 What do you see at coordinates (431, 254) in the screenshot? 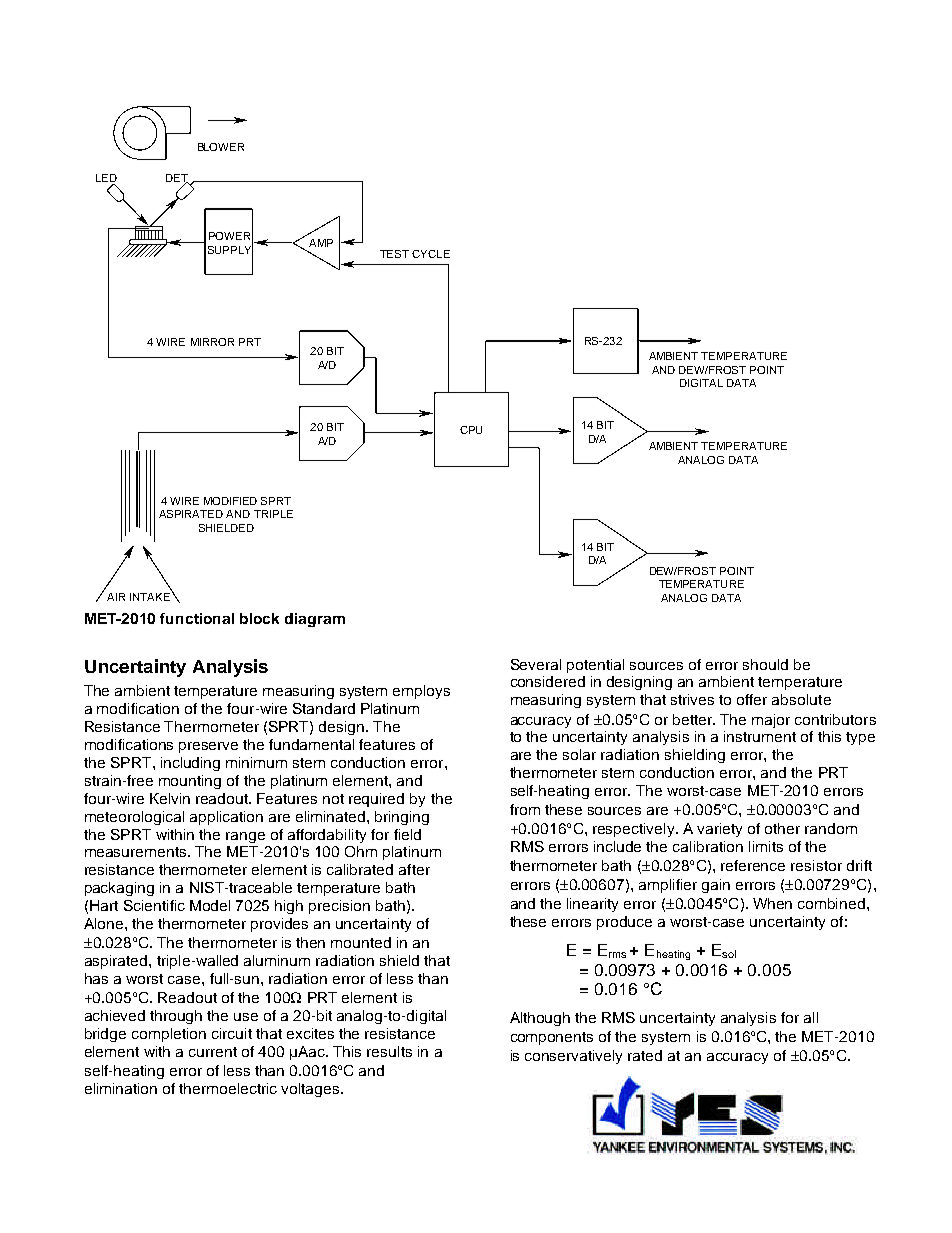
I see `CYCLE` at bounding box center [431, 254].
